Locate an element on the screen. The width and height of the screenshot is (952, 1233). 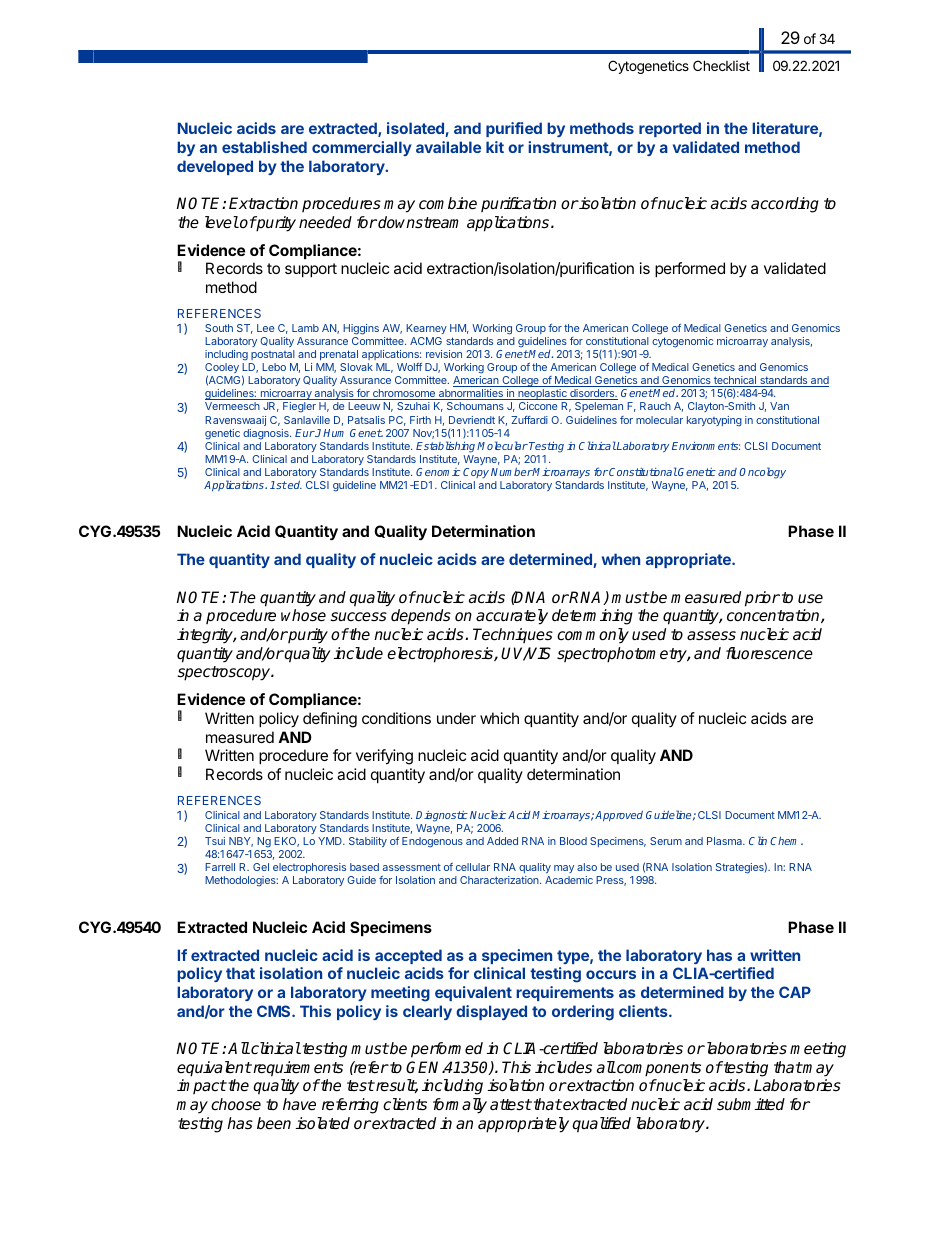
Checklist is located at coordinates (721, 65).
